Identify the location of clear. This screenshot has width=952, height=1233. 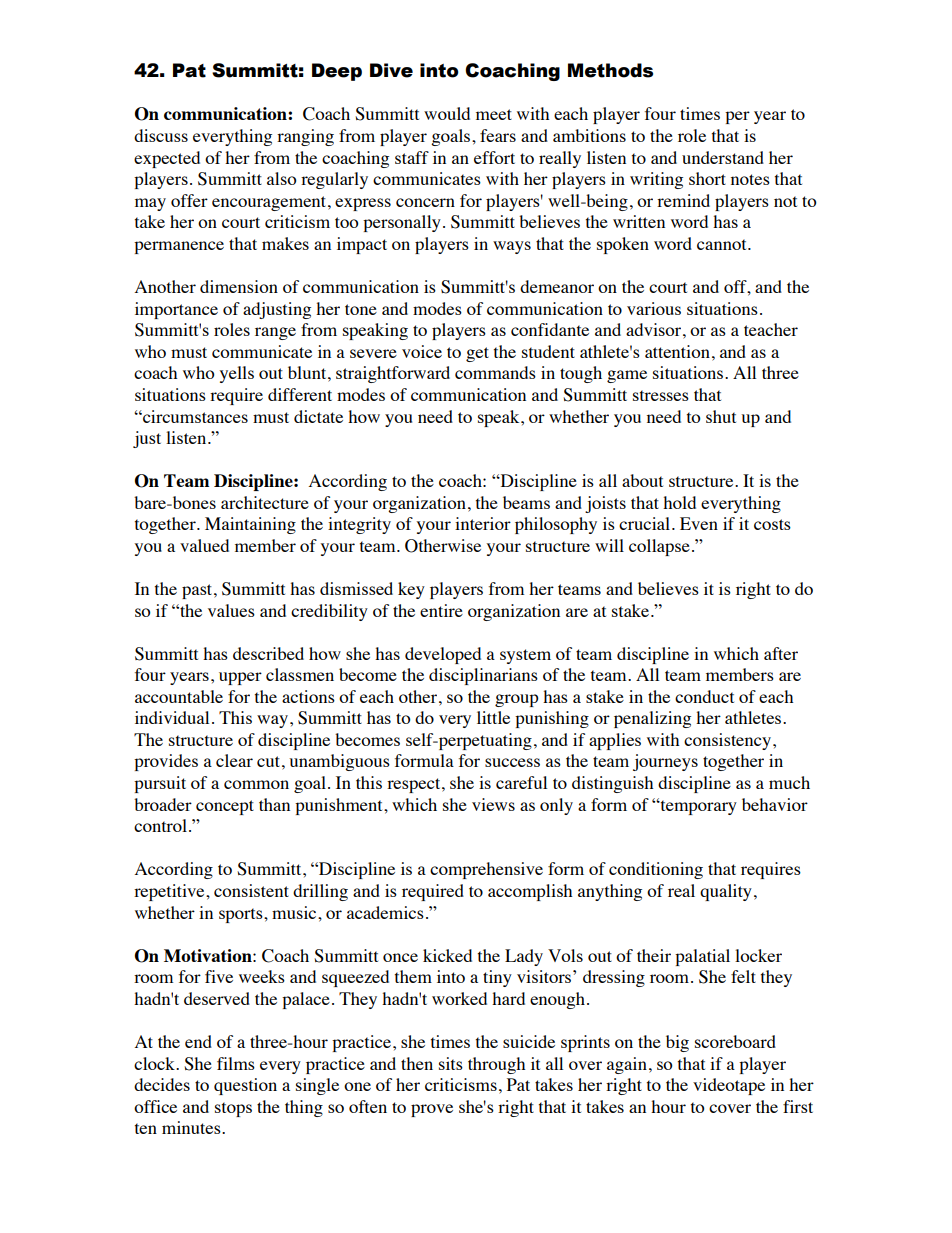
(234, 760).
